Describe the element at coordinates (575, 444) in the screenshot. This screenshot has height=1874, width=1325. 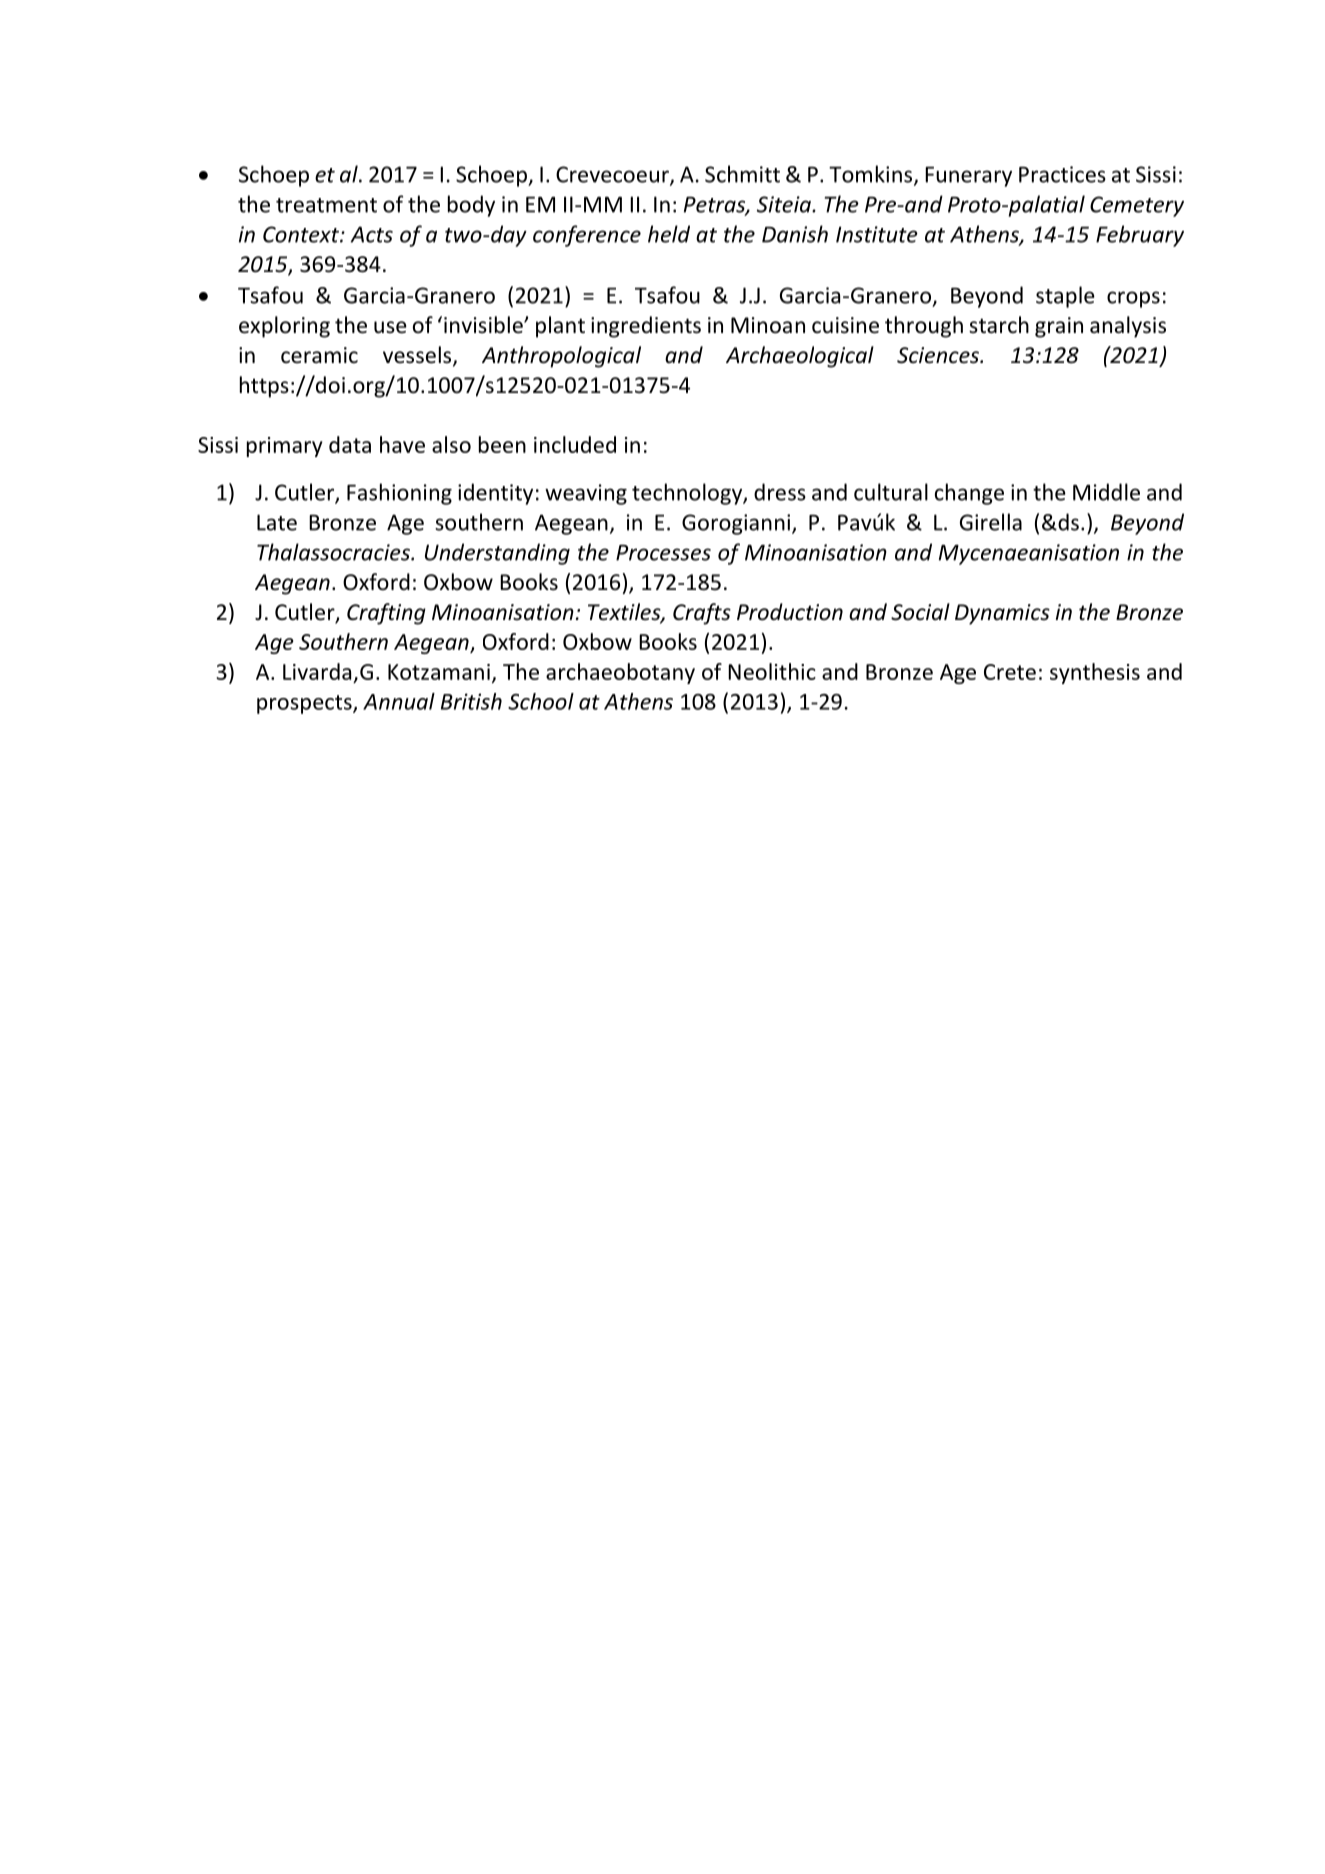
I see `included` at that location.
